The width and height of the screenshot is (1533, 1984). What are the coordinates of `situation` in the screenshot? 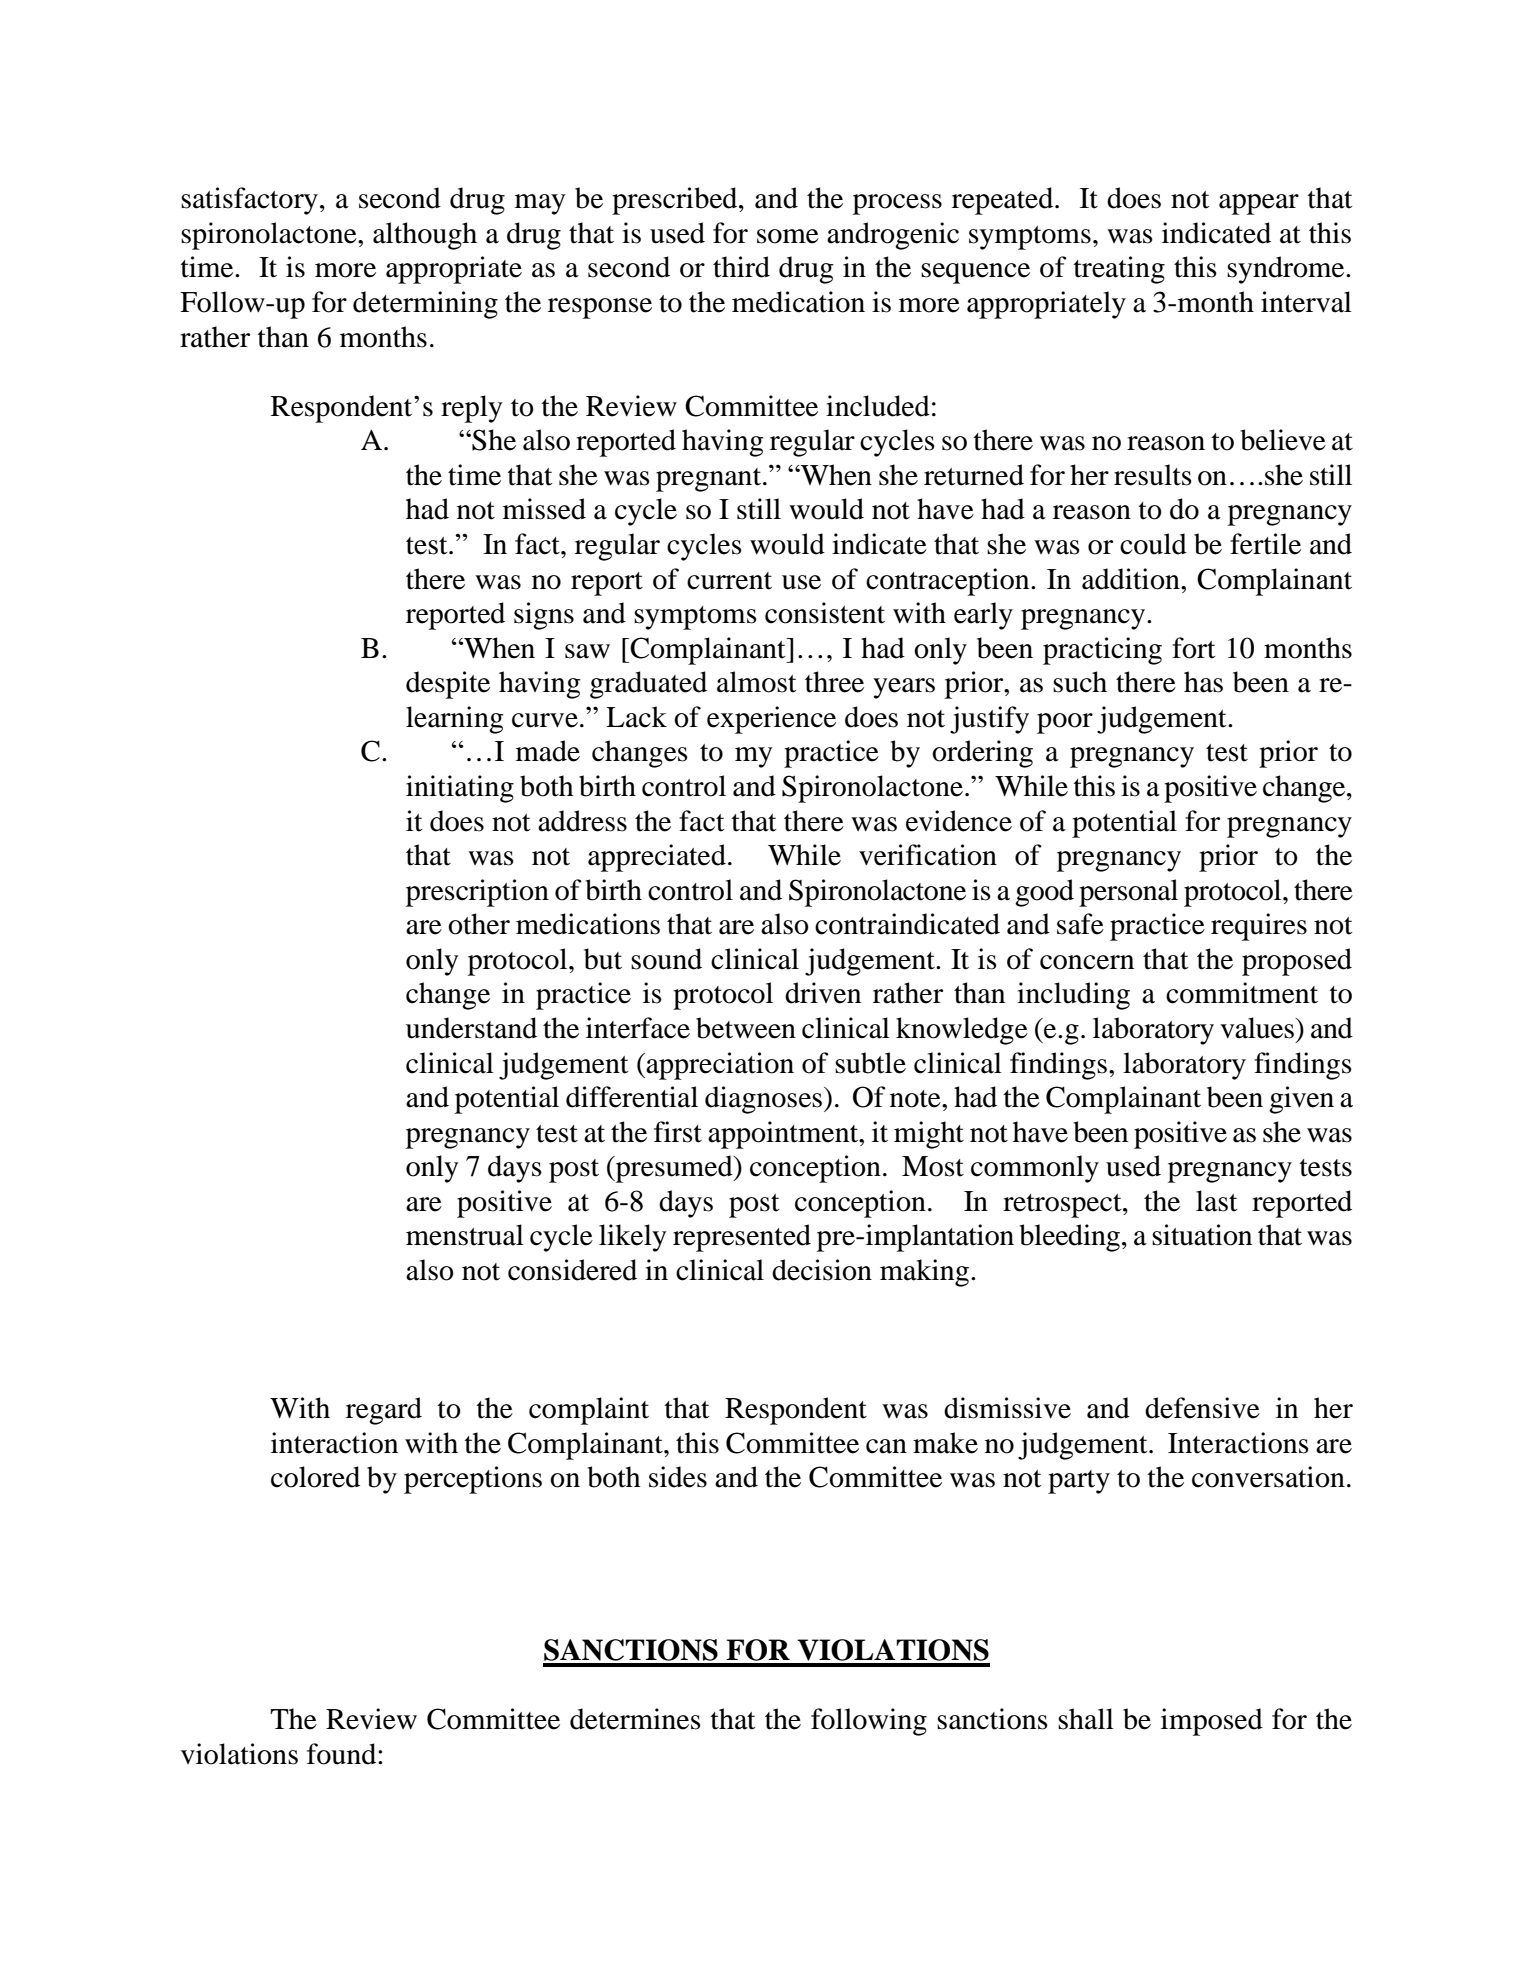 It's located at (1202, 1235).
